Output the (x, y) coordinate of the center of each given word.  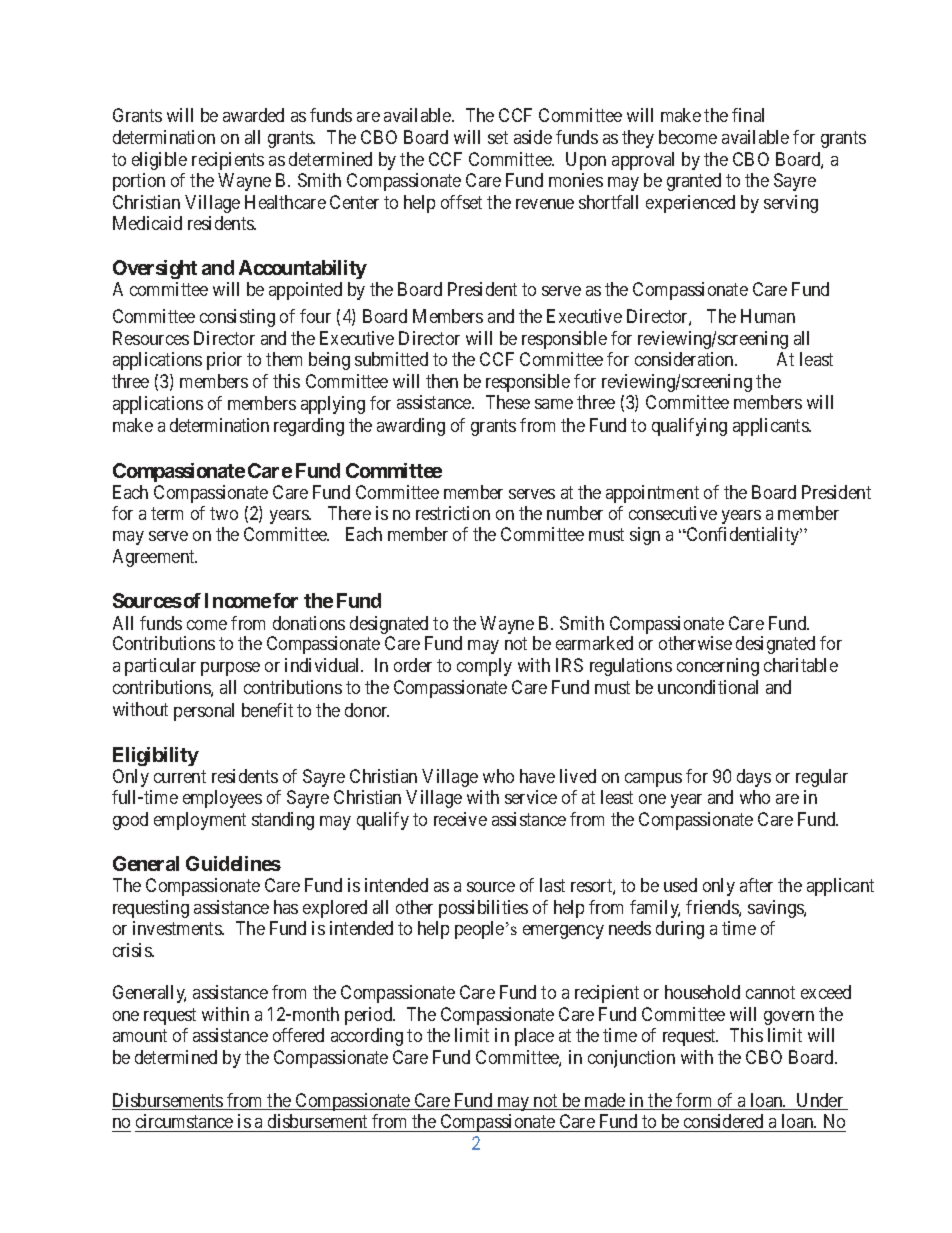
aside (533, 137)
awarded (253, 115)
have (537, 776)
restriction (453, 513)
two (224, 513)
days (754, 778)
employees (222, 799)
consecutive (673, 513)
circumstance (184, 1121)
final (748, 115)
